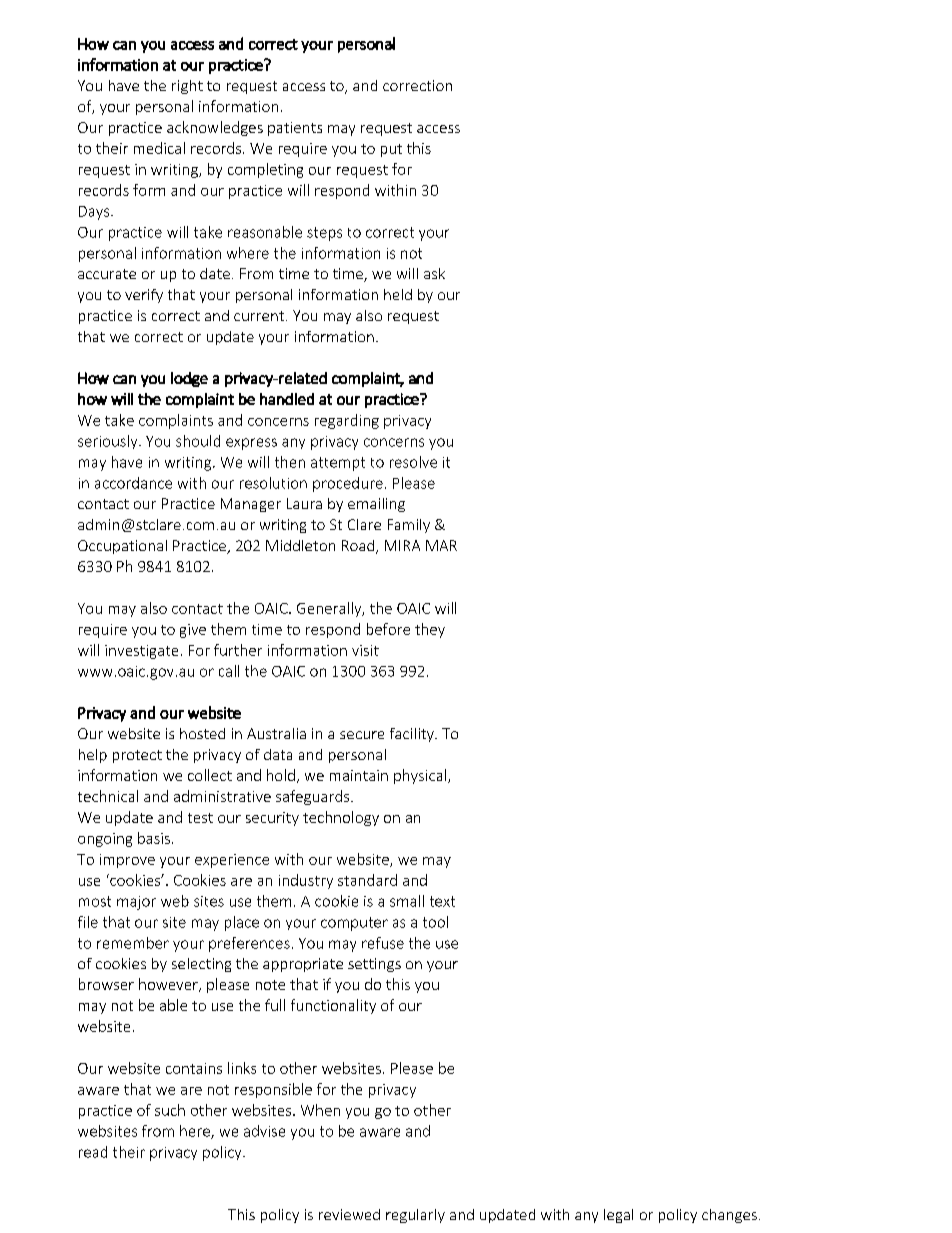 The width and height of the image is (952, 1233). Describe the element at coordinates (295, 129) in the image. I see `patients` at that location.
